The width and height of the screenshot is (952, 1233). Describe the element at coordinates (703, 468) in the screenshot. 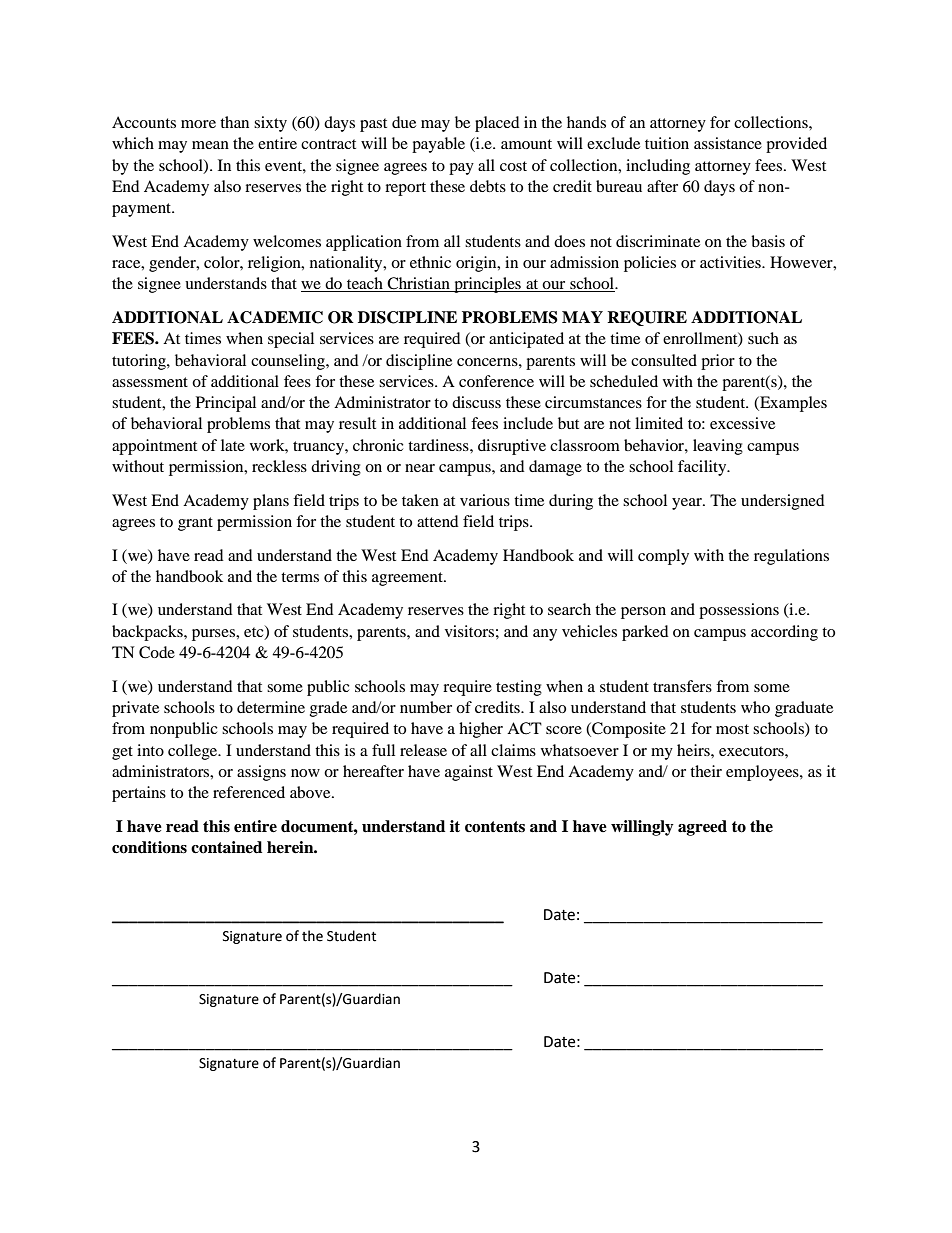

I see `facility` at that location.
